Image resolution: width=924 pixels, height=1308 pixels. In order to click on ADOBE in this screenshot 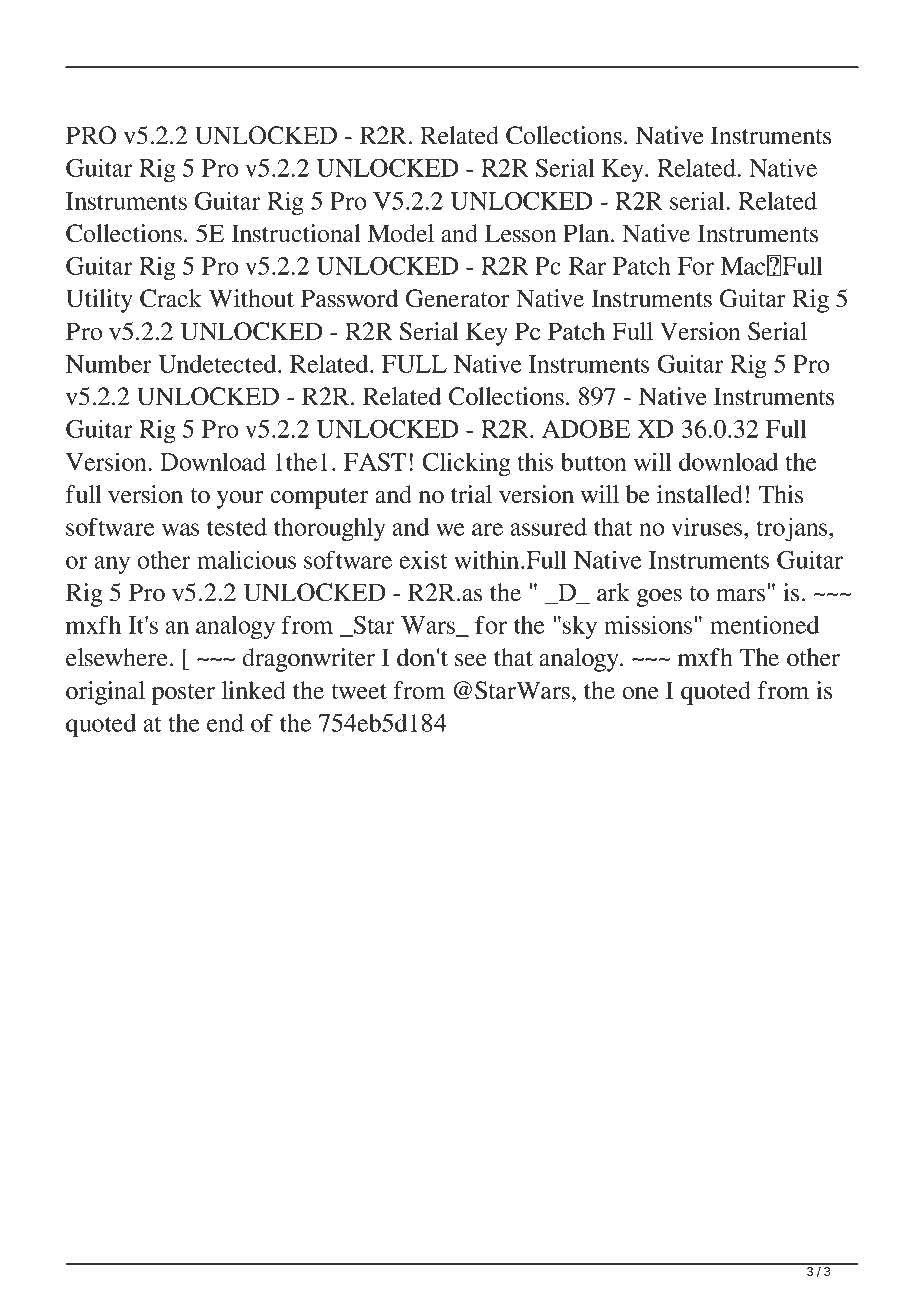, I will do `click(586, 429)`.
